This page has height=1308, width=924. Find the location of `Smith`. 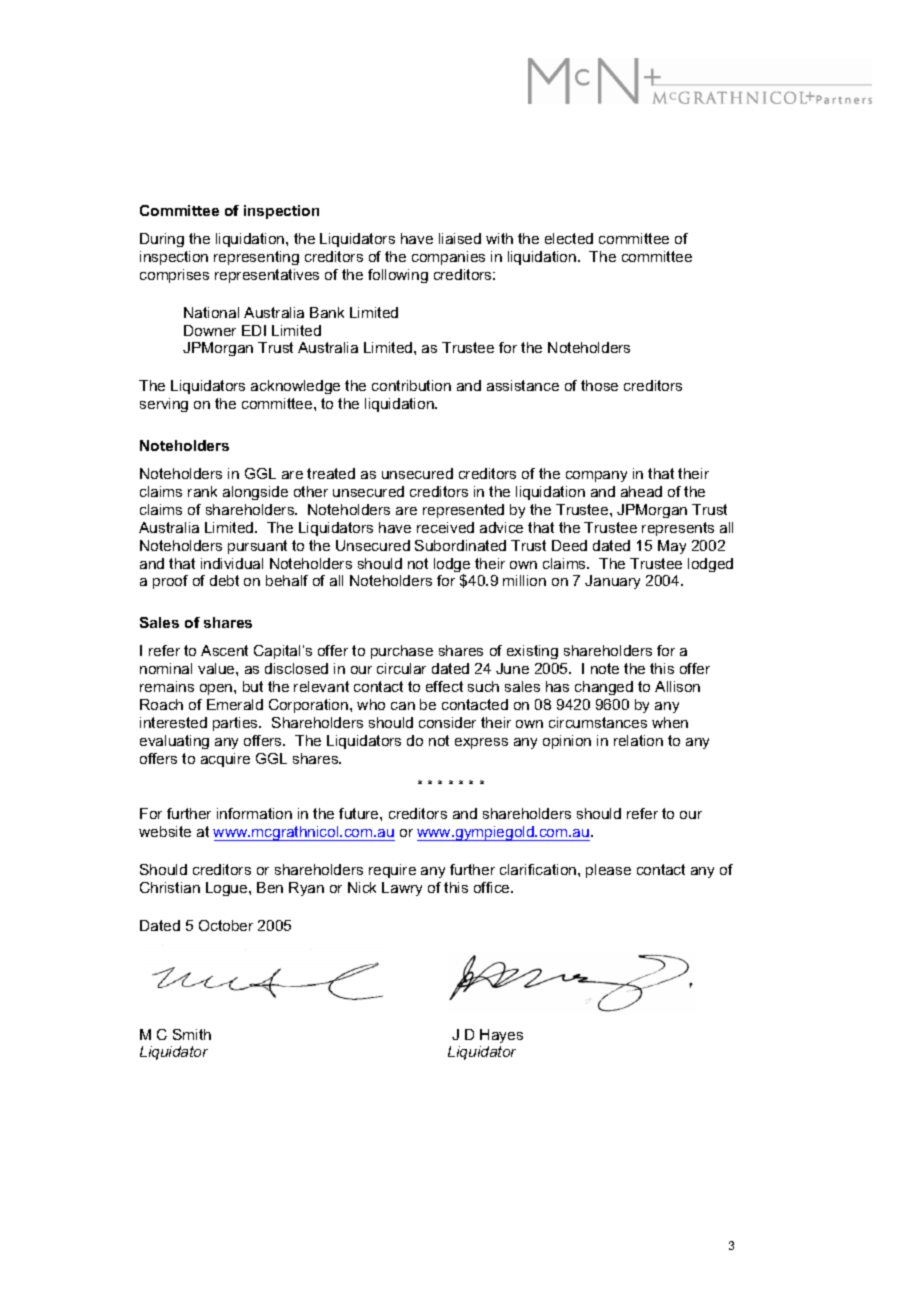

Smith is located at coordinates (192, 1034).
